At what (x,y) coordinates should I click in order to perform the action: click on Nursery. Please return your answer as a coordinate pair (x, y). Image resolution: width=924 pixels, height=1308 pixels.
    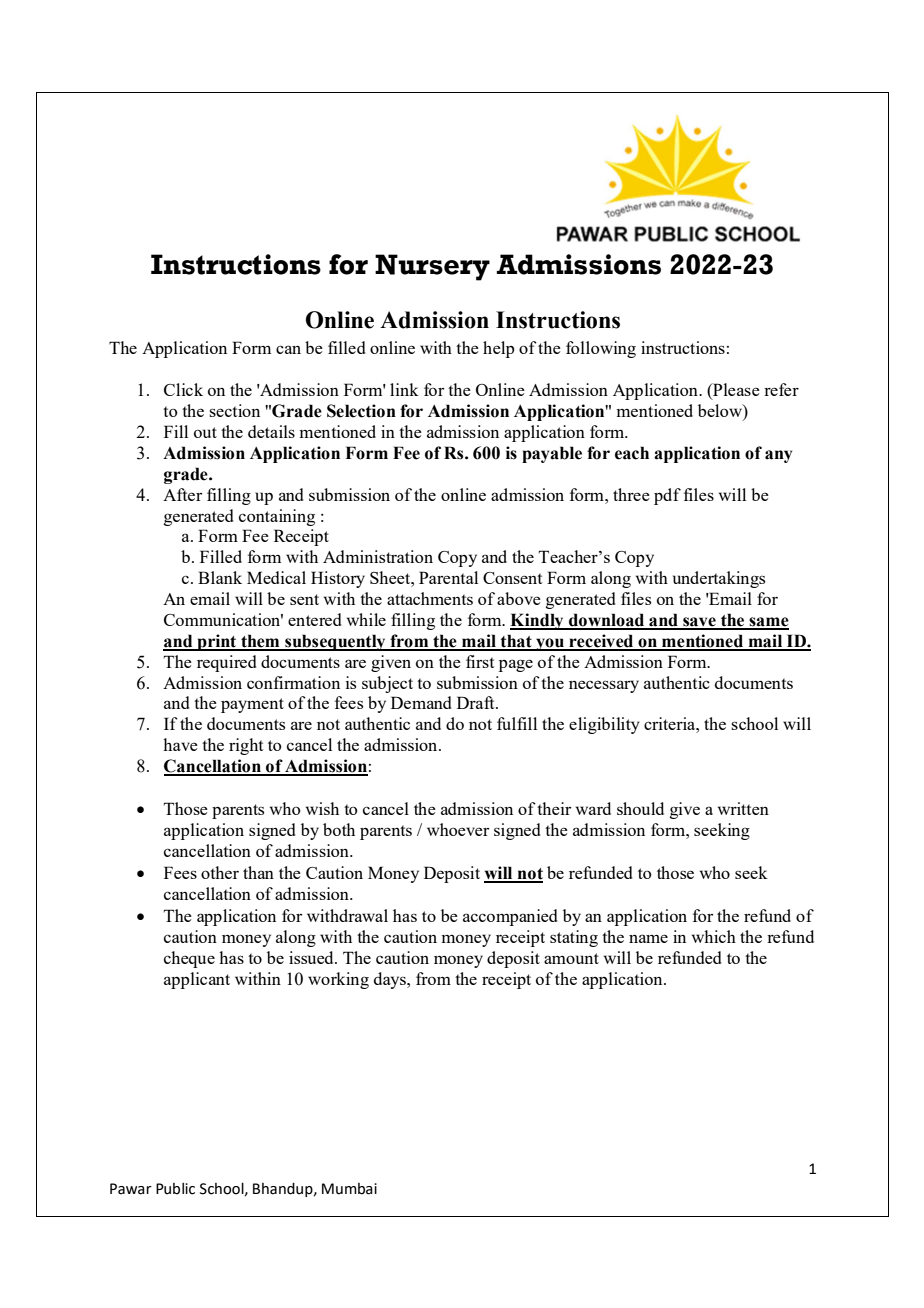
    Looking at the image, I should click on (432, 267).
